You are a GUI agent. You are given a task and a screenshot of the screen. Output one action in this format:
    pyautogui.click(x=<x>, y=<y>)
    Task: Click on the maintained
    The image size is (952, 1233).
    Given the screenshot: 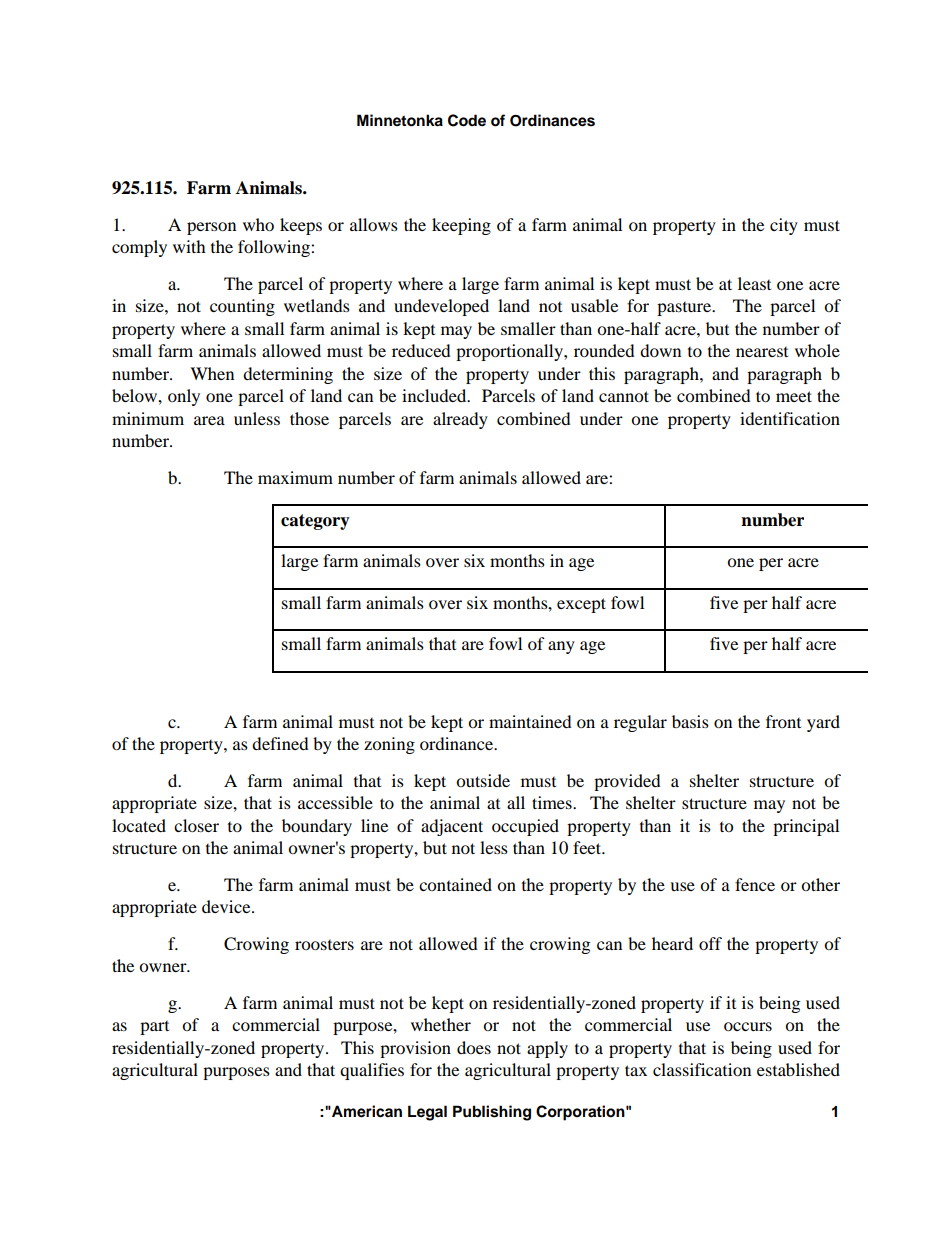 What is the action you would take?
    pyautogui.click(x=530, y=721)
